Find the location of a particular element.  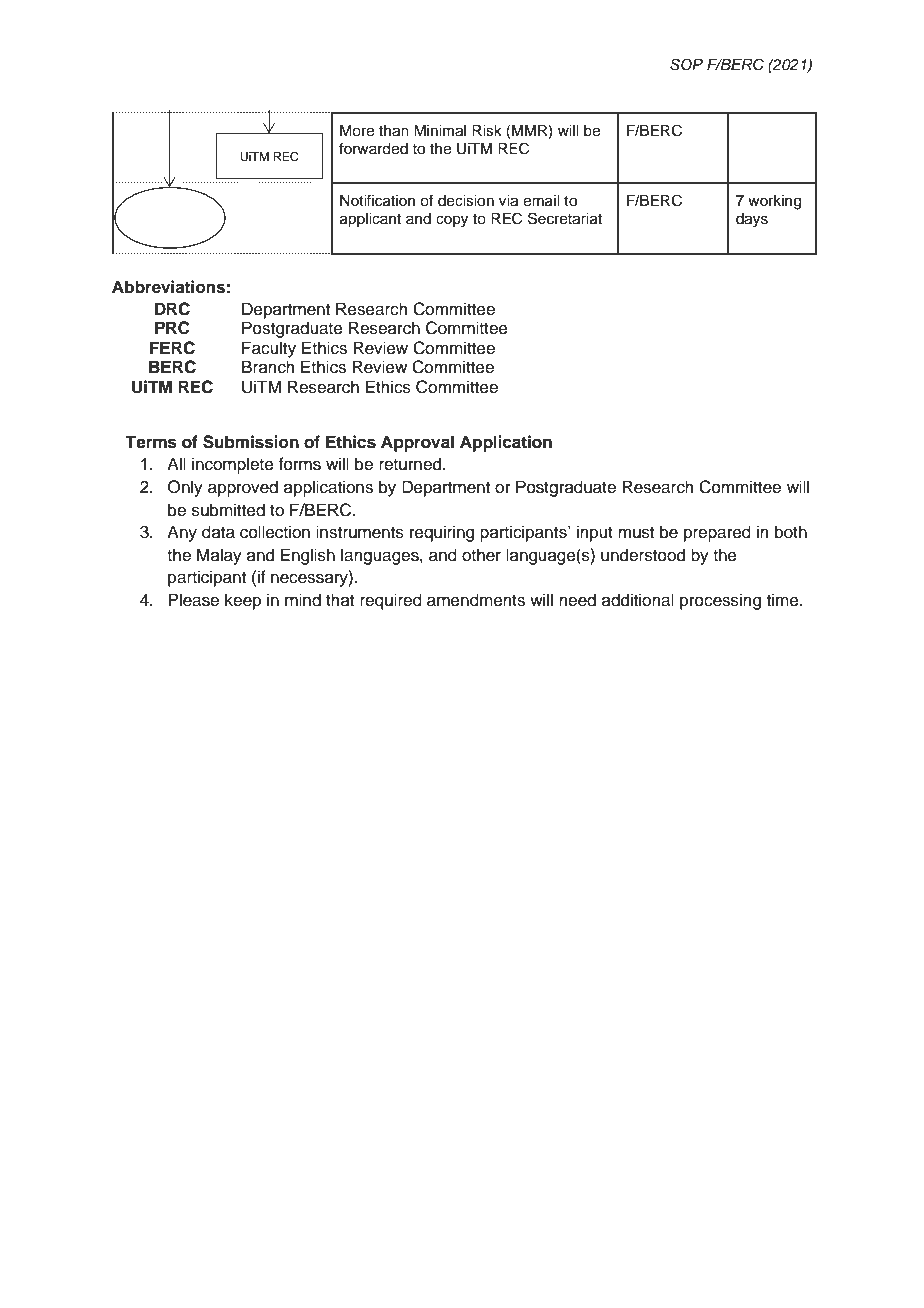

days is located at coordinates (752, 220).
